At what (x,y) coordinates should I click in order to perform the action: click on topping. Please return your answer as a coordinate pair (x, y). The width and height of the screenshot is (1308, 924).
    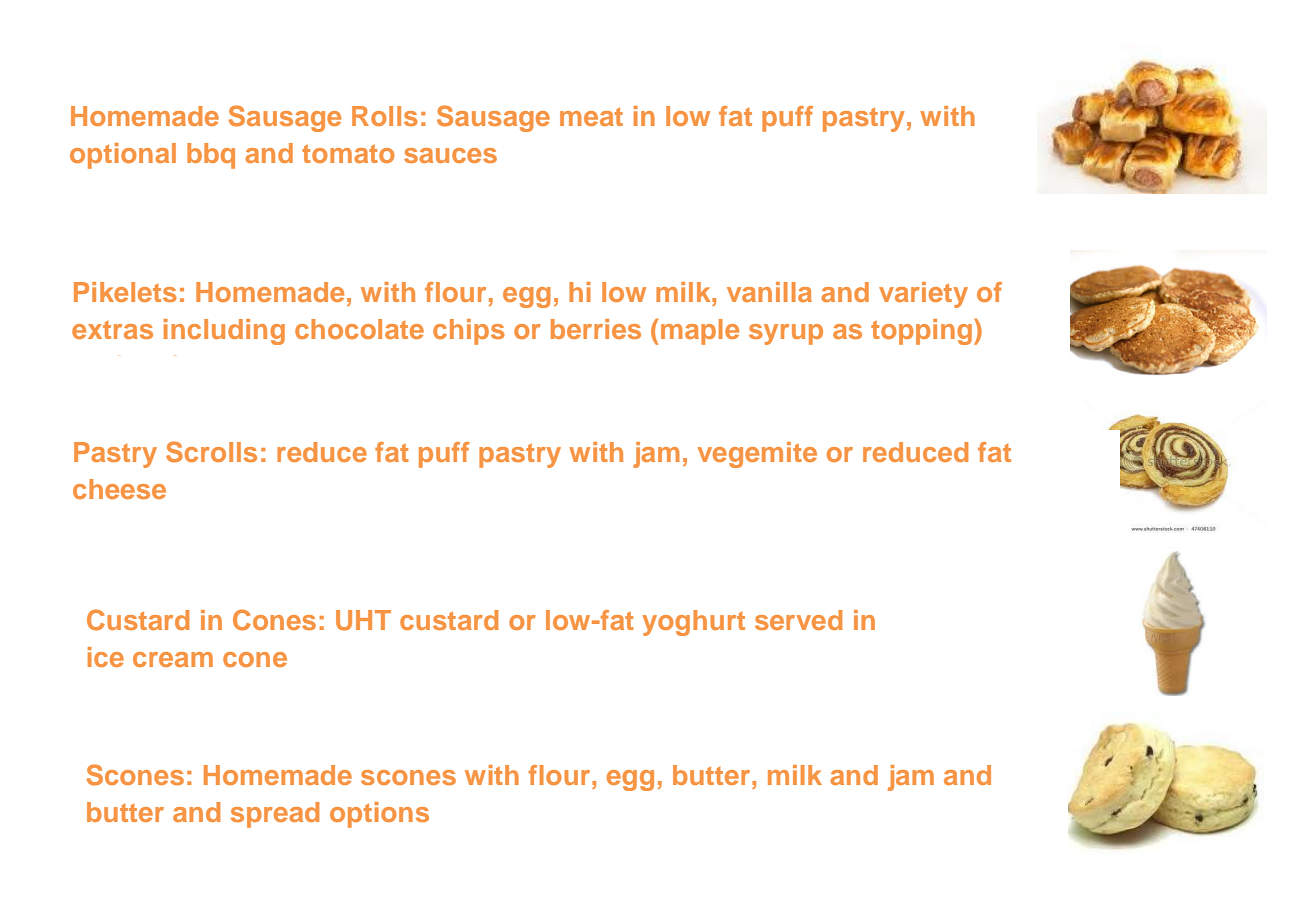
    Looking at the image, I should click on (921, 332).
